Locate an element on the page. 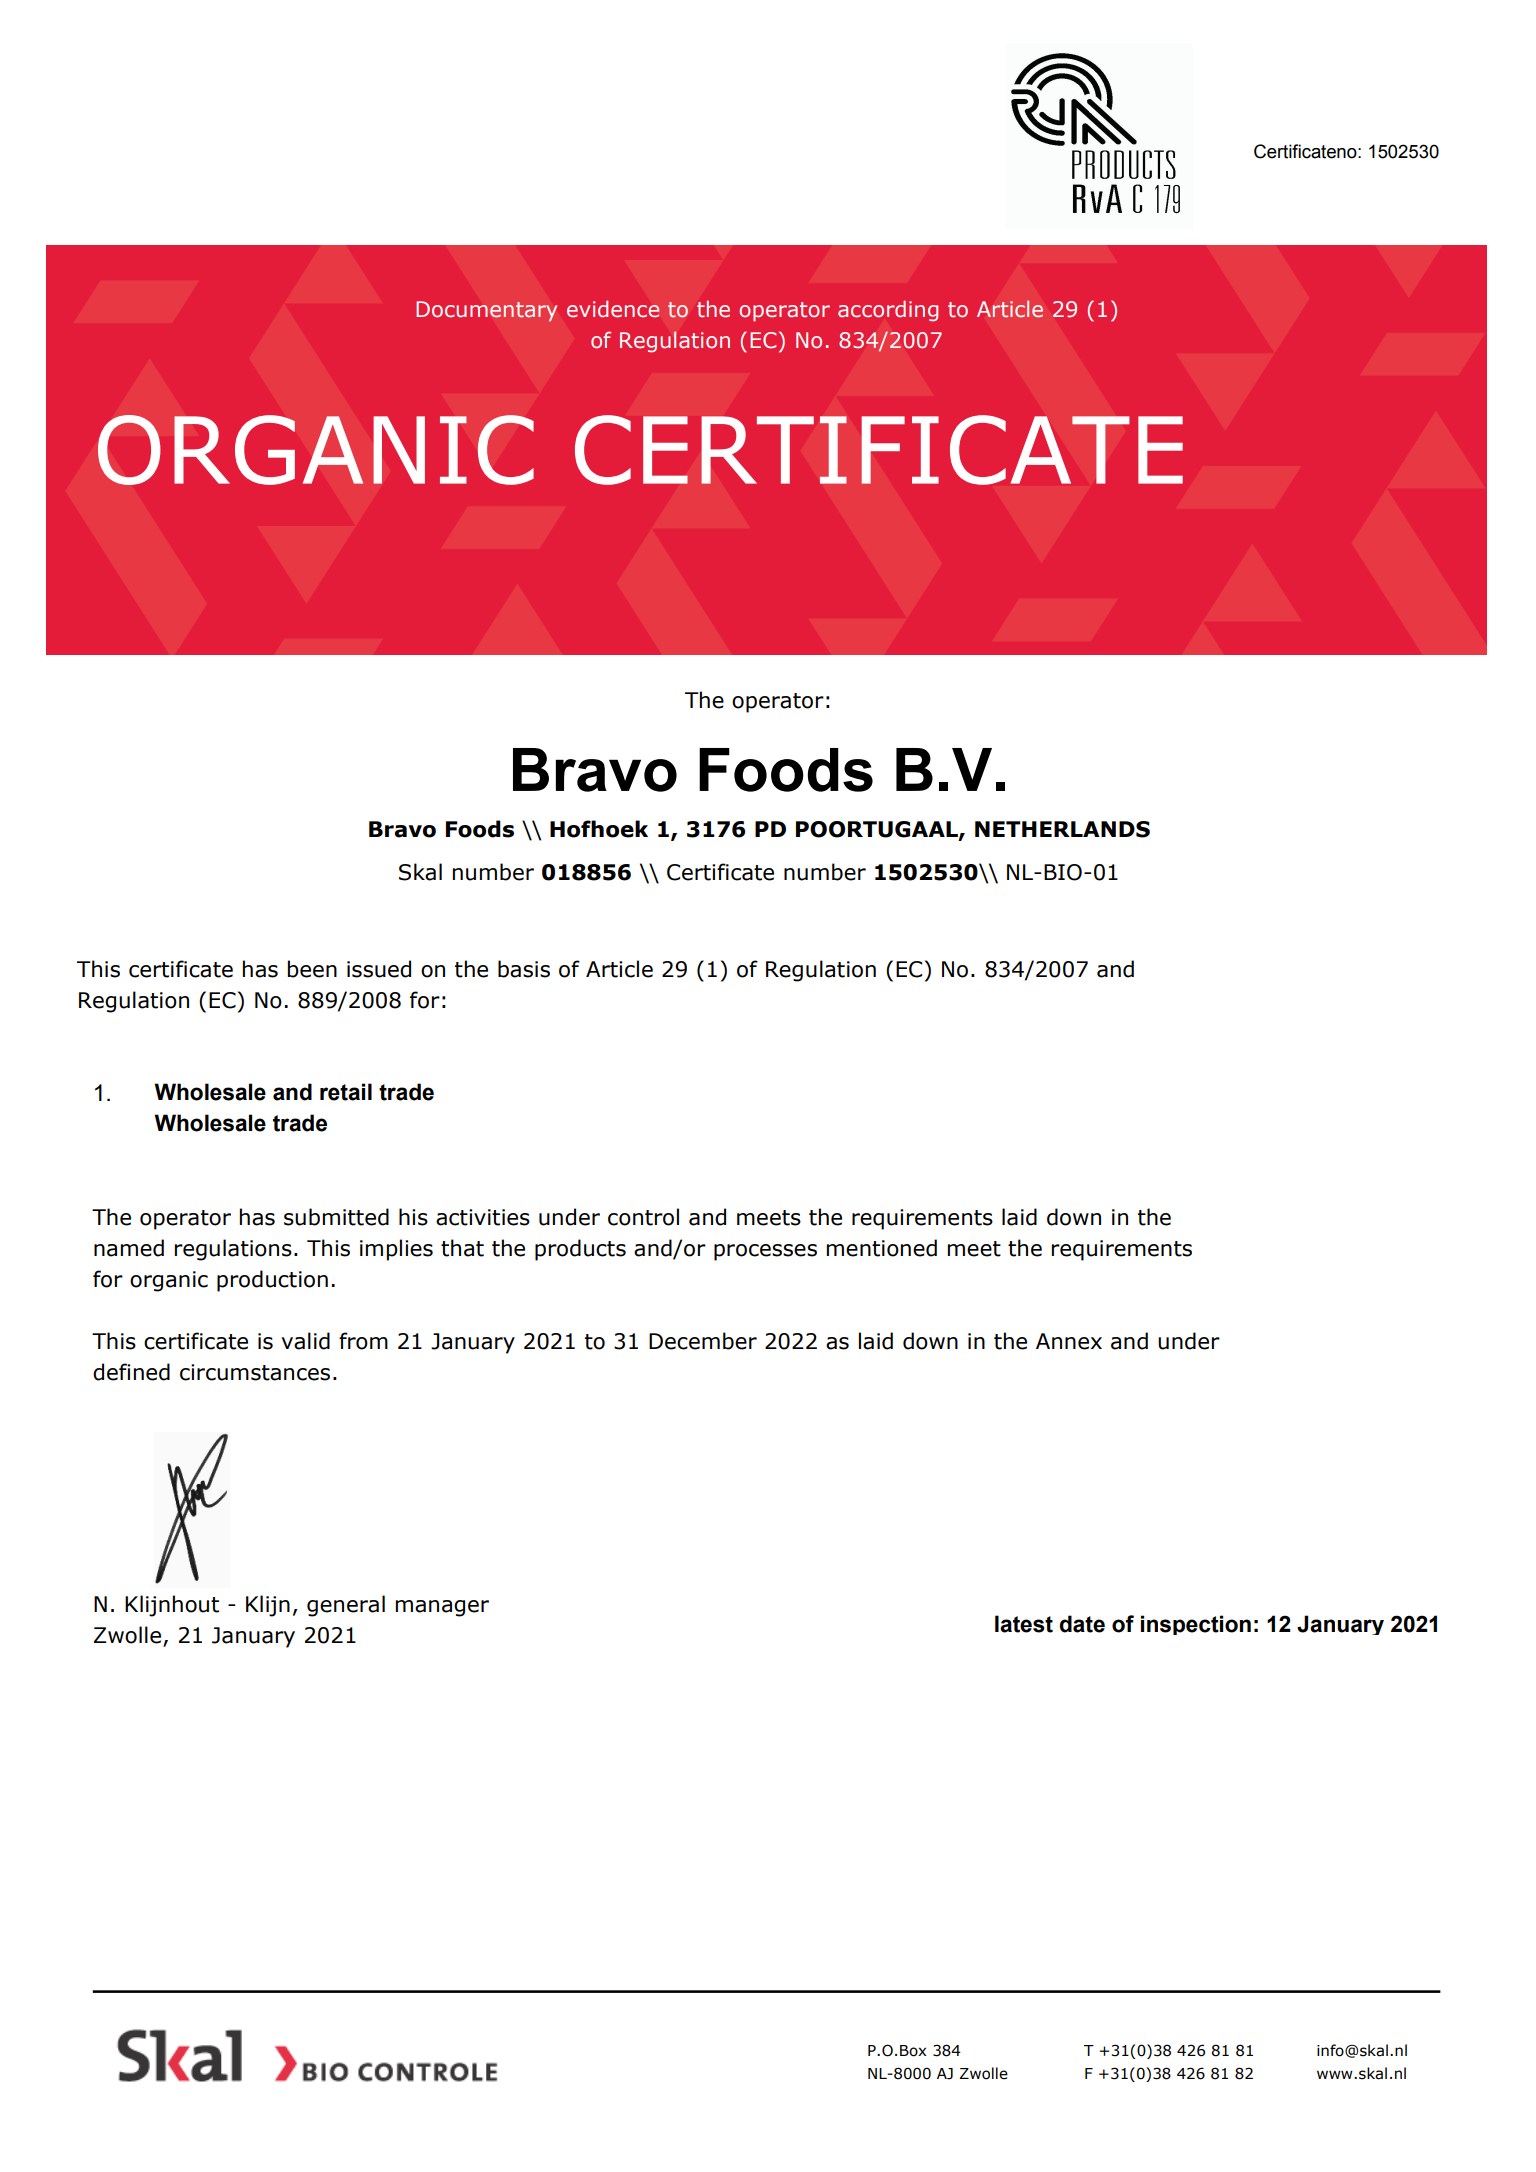 Image resolution: width=1536 pixels, height=2172 pixels. been is located at coordinates (312, 969).
